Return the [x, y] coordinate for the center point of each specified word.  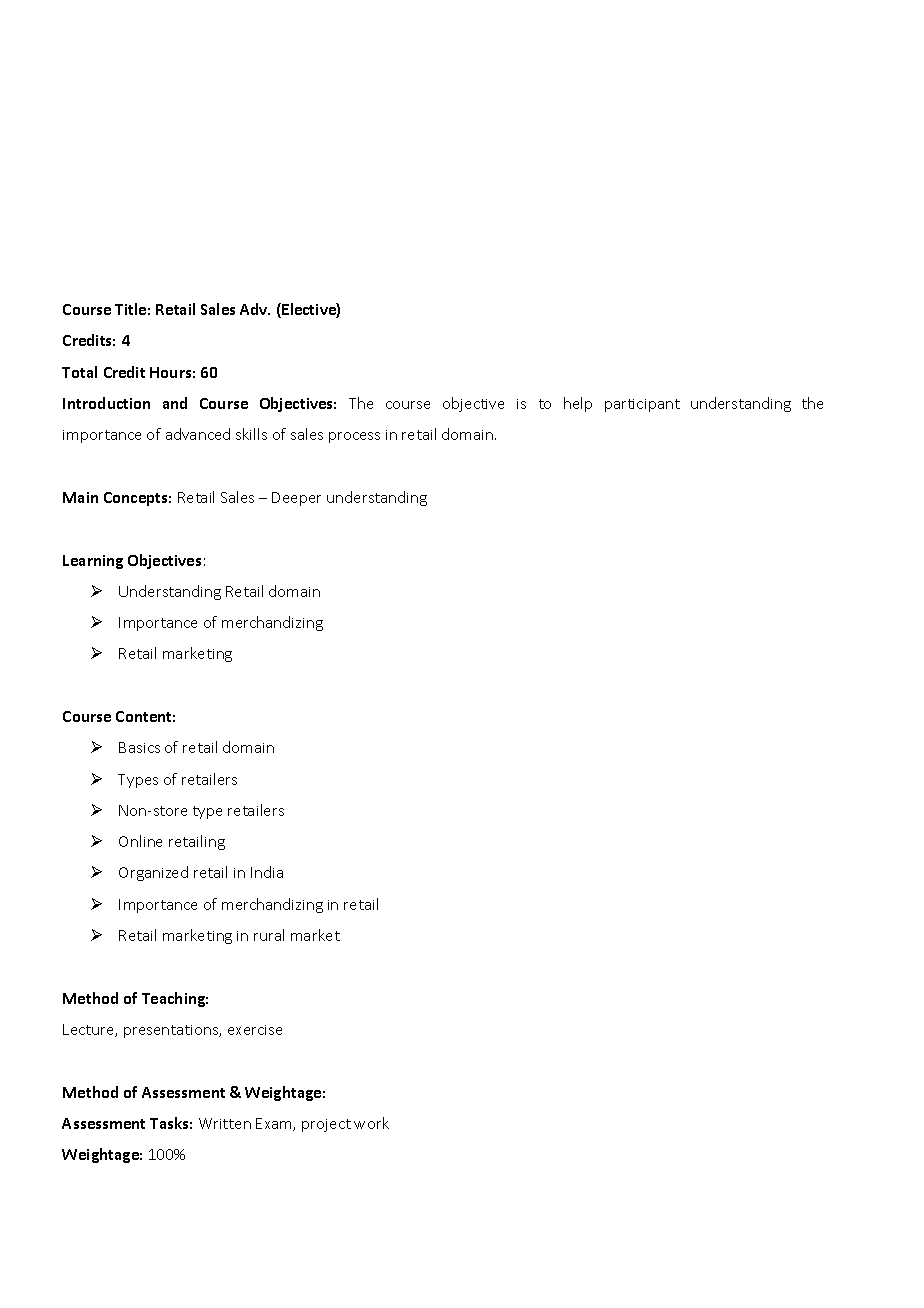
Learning [93, 562]
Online [140, 841]
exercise [255, 1030]
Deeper [296, 499]
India [267, 872]
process [354, 437]
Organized [153, 873]
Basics [139, 747]
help [578, 404]
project [326, 1125]
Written [225, 1123]
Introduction [106, 403]
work [371, 1123]
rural [269, 935]
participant [642, 405]
